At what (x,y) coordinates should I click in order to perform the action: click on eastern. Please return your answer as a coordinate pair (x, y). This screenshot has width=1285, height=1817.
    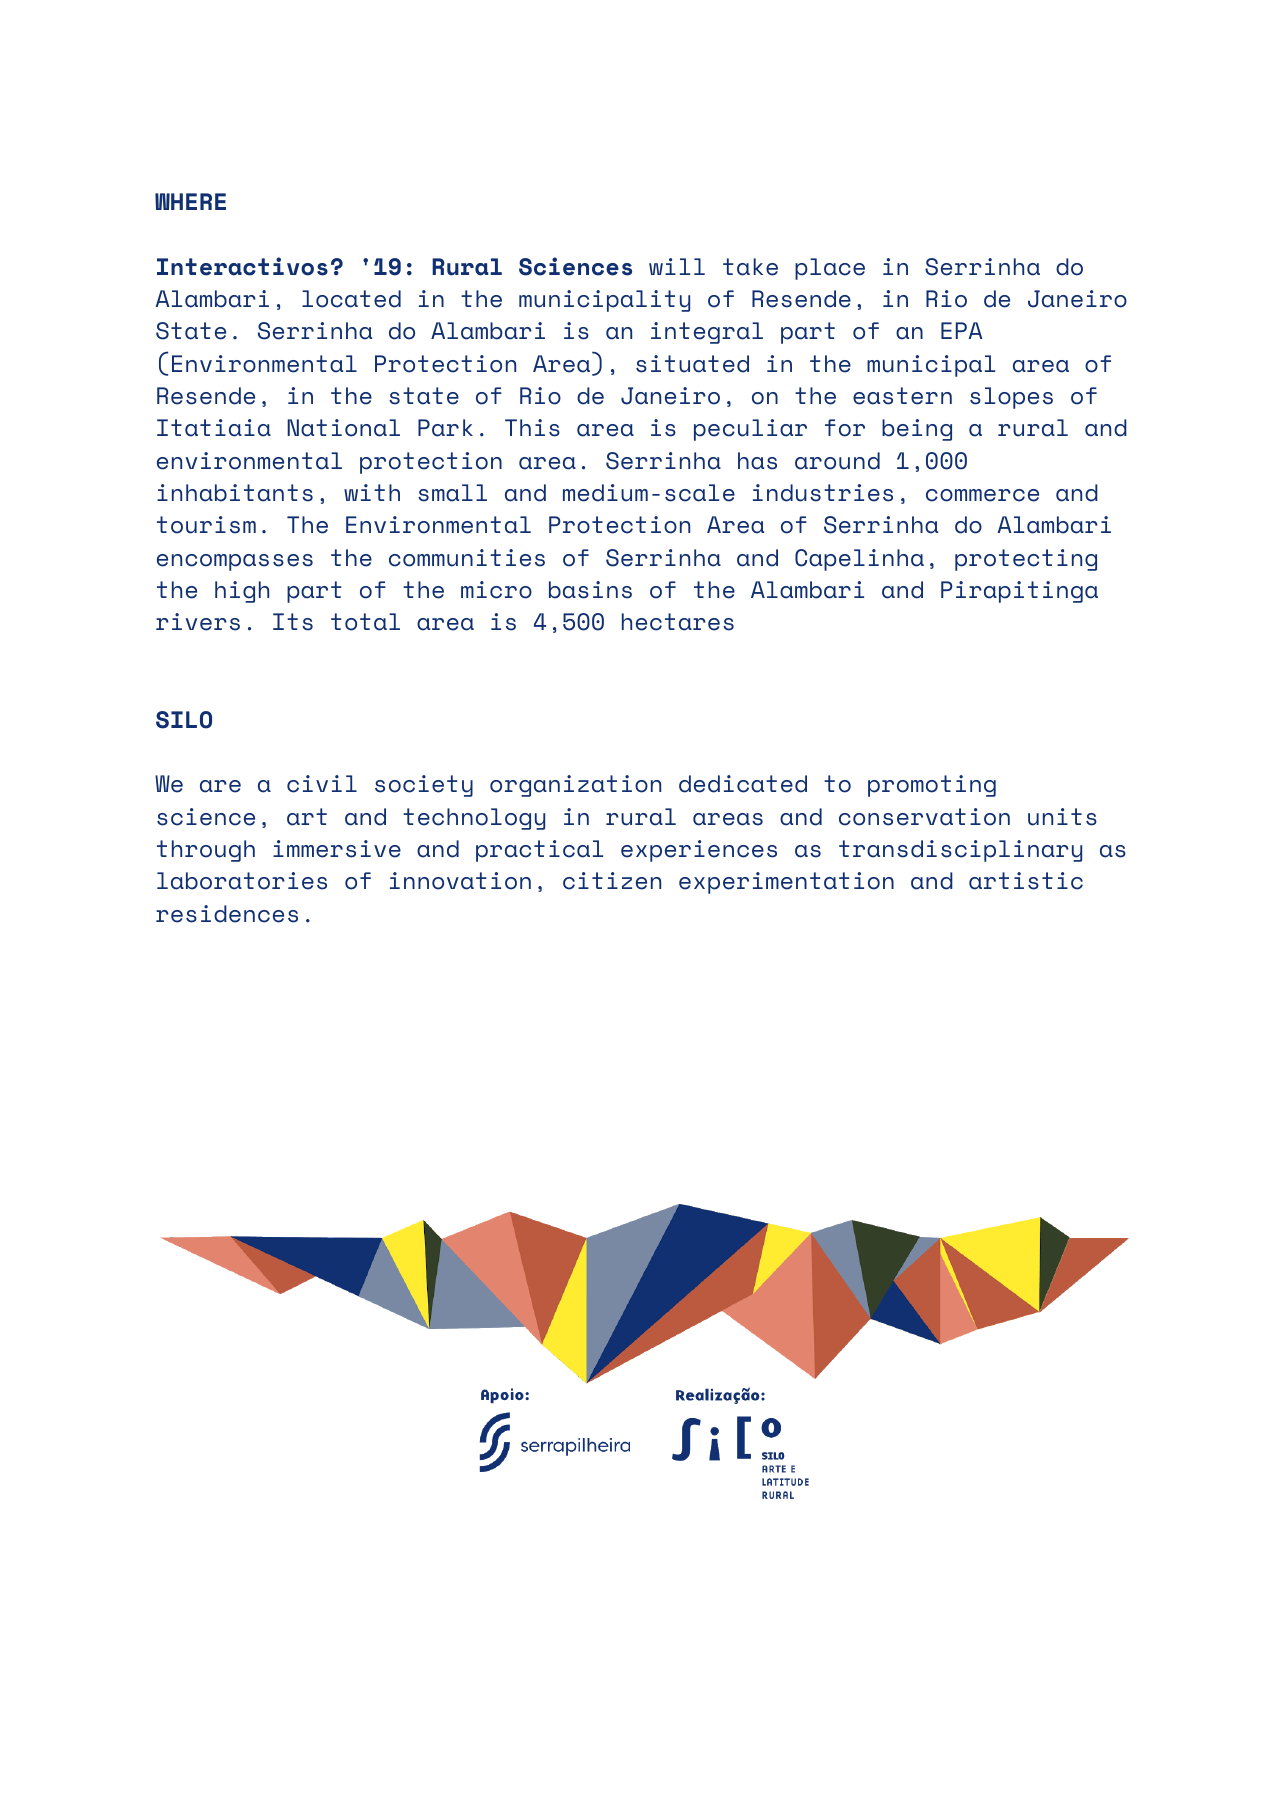
    Looking at the image, I should click on (902, 396).
